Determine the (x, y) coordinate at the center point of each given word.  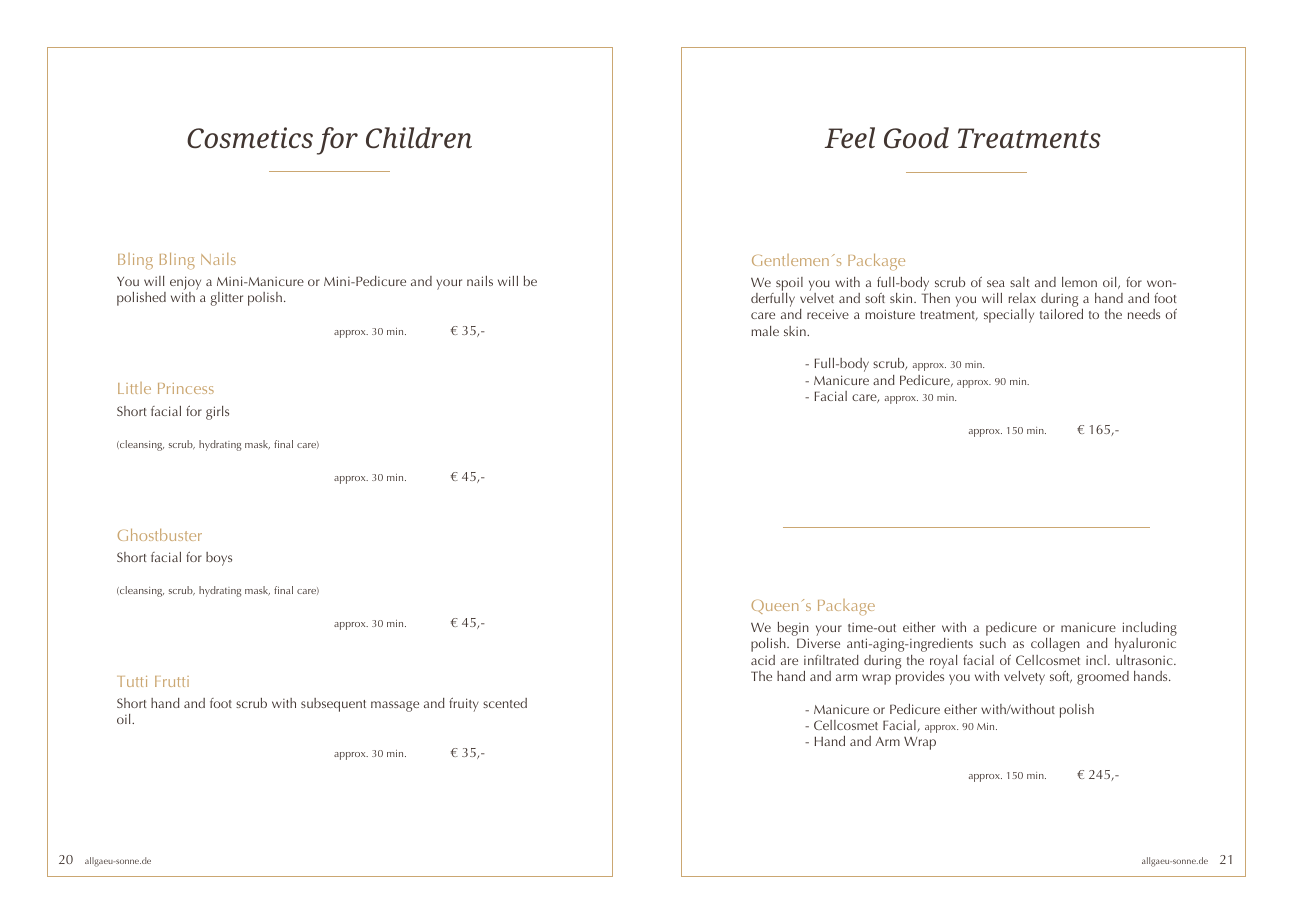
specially (1009, 316)
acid (763, 660)
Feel (850, 137)
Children (419, 138)
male (765, 331)
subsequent (333, 705)
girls (217, 413)
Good (916, 138)
